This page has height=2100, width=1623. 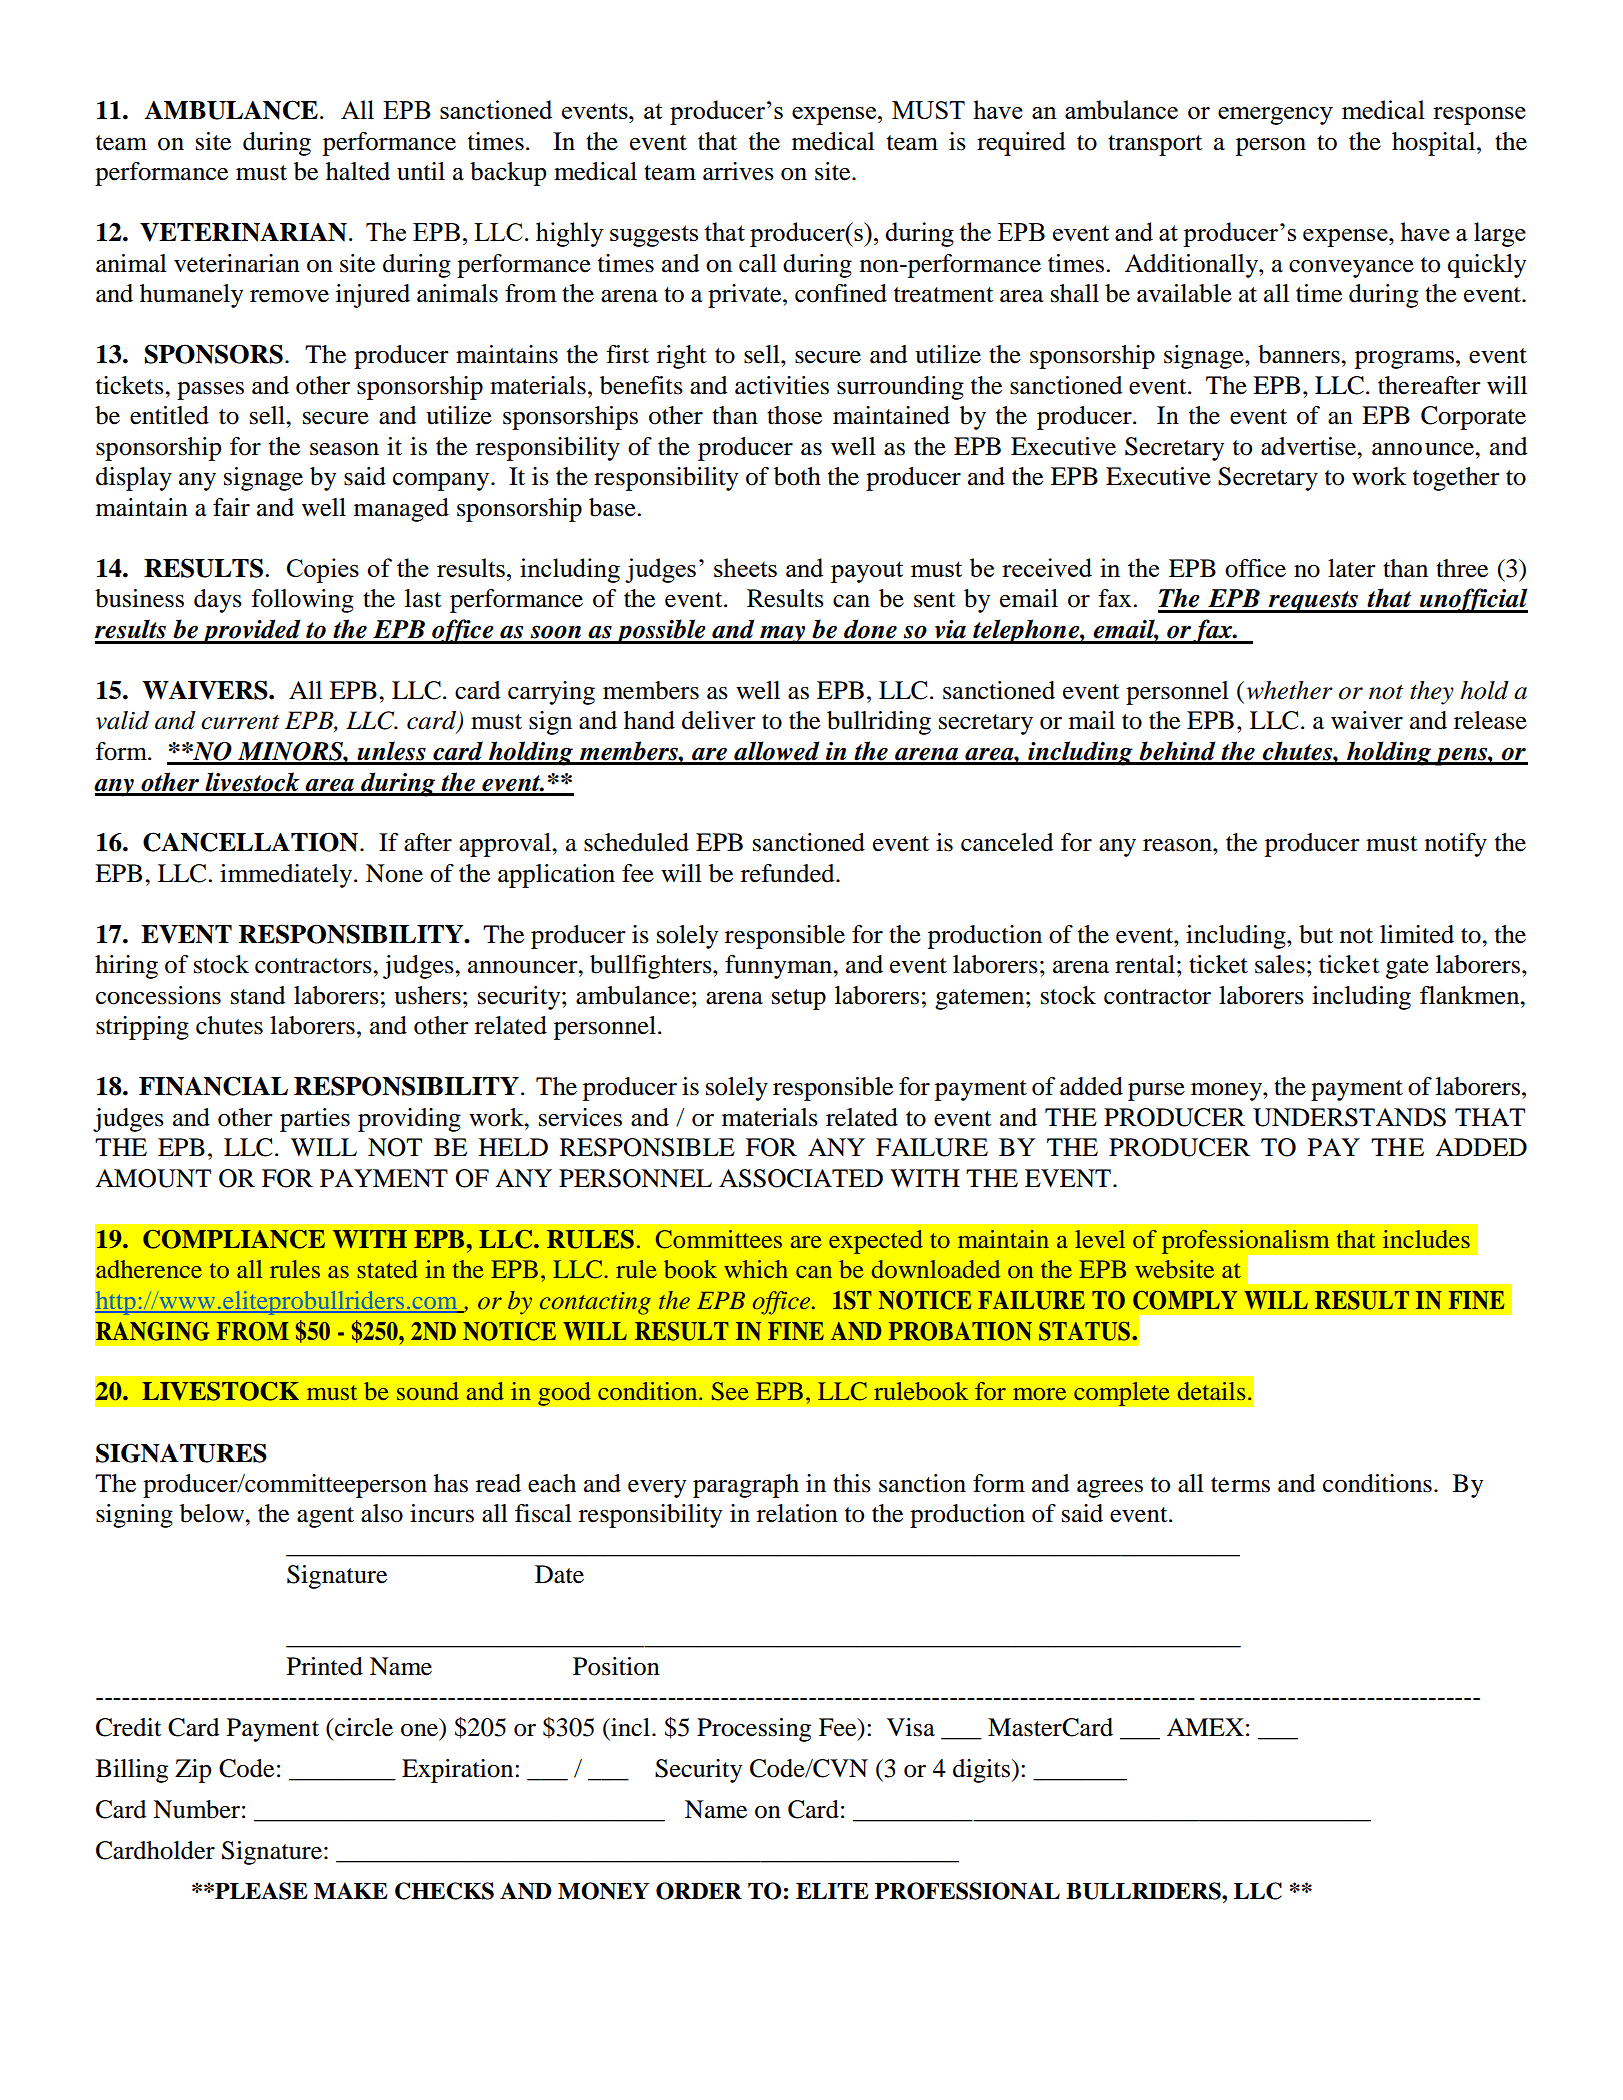 What do you see at coordinates (358, 171) in the page?
I see `halted` at bounding box center [358, 171].
